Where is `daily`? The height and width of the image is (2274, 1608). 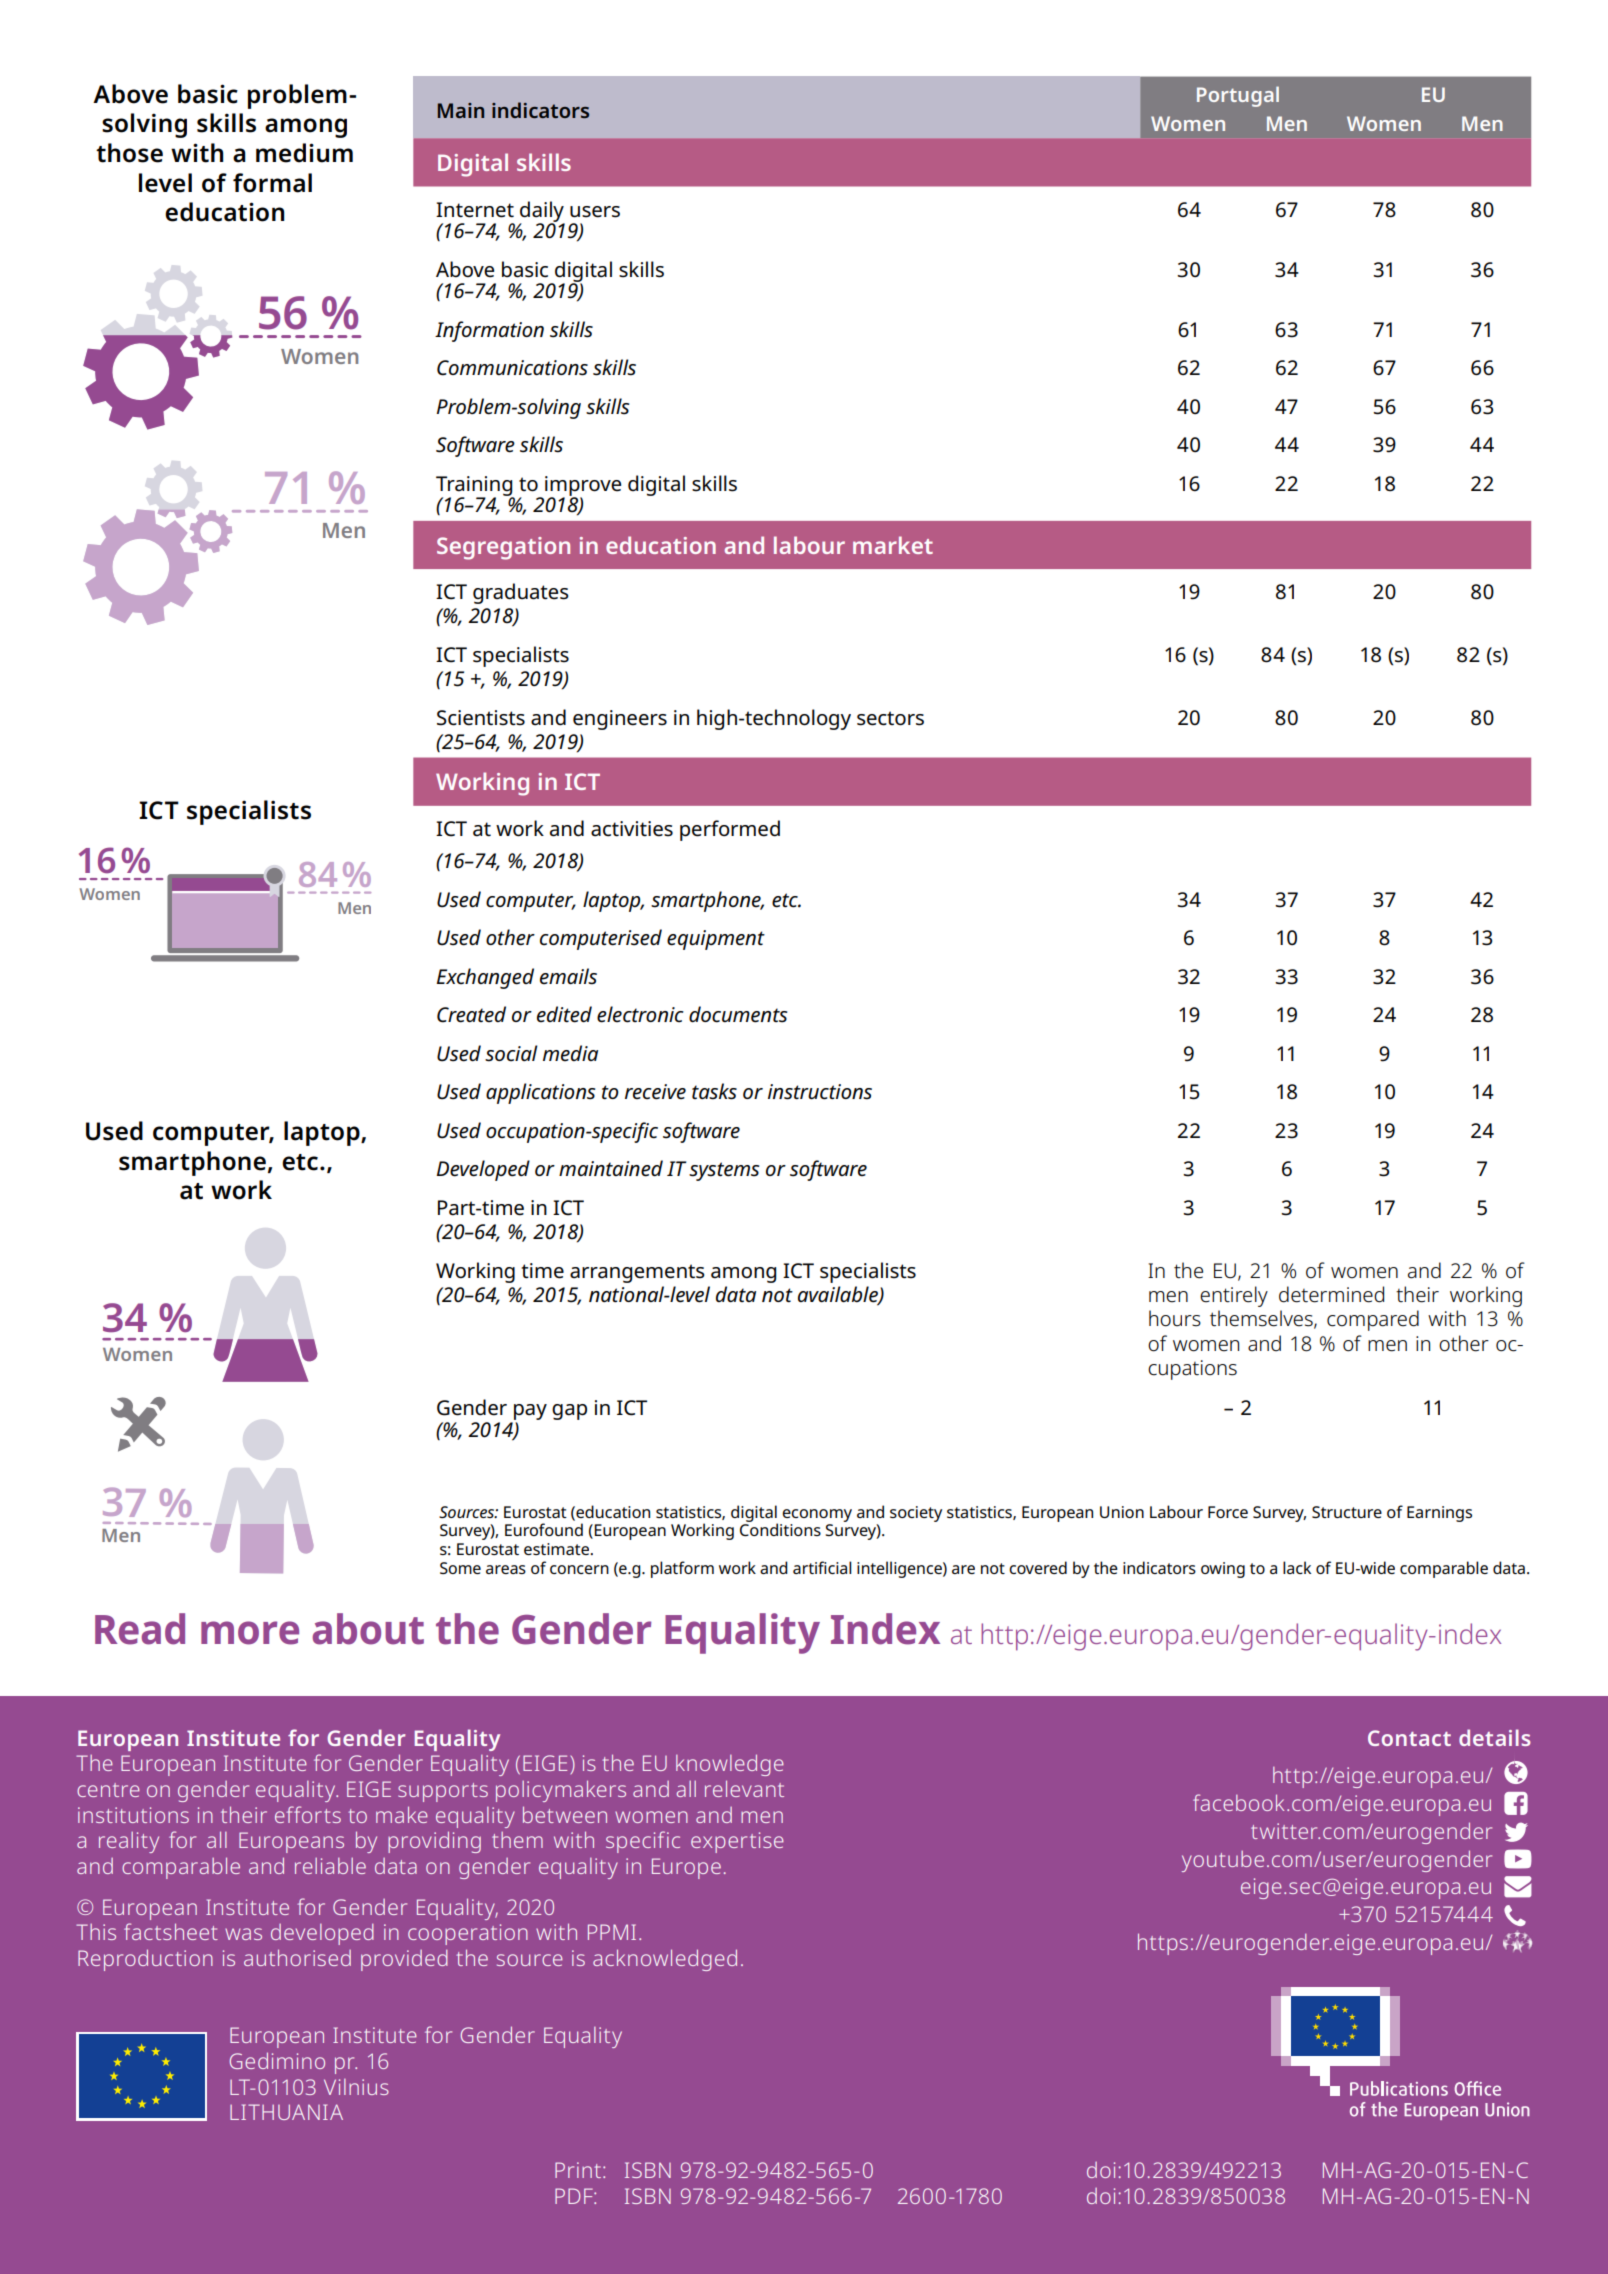 daily is located at coordinates (542, 212).
